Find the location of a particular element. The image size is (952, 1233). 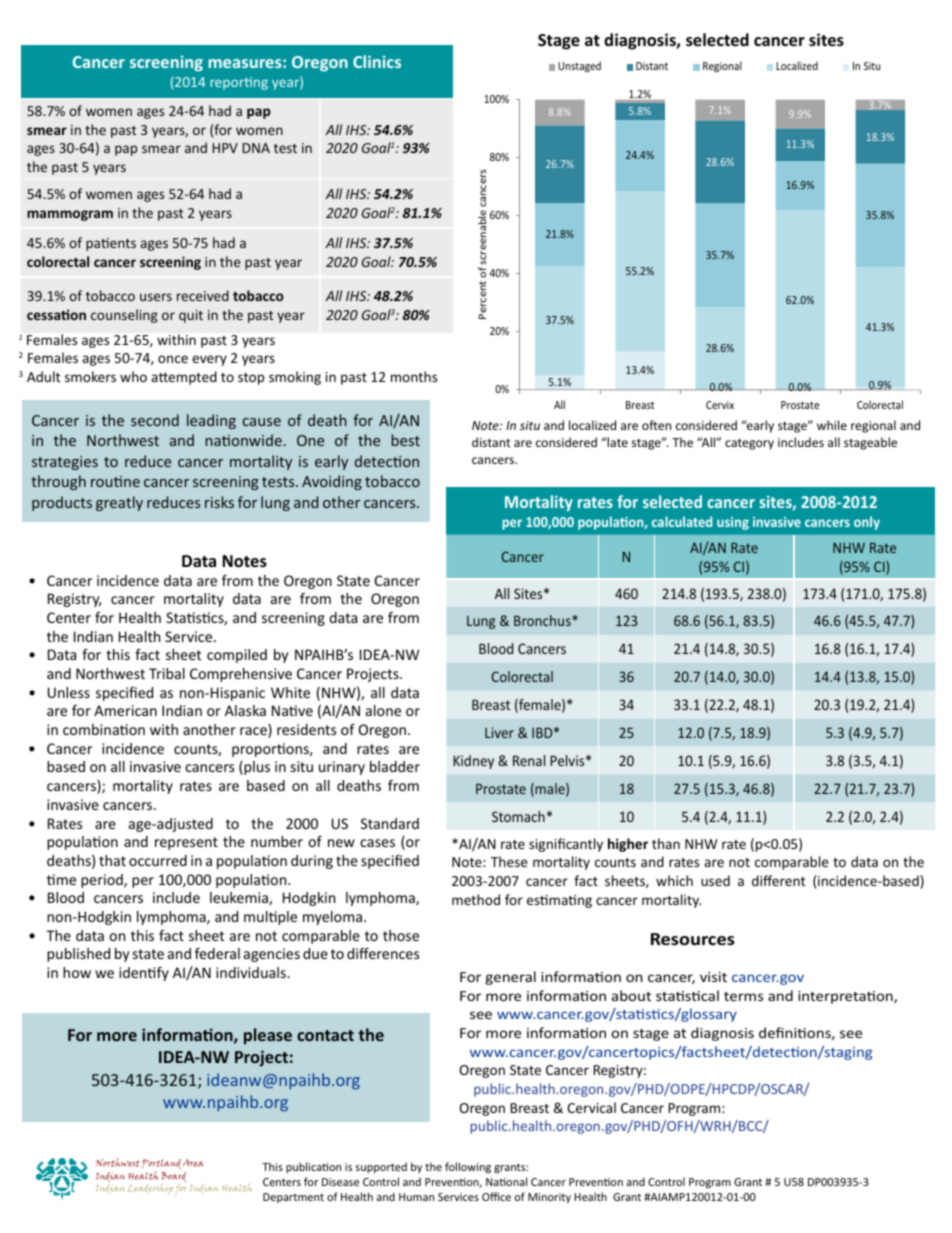

Portland is located at coordinates (161, 1166).
